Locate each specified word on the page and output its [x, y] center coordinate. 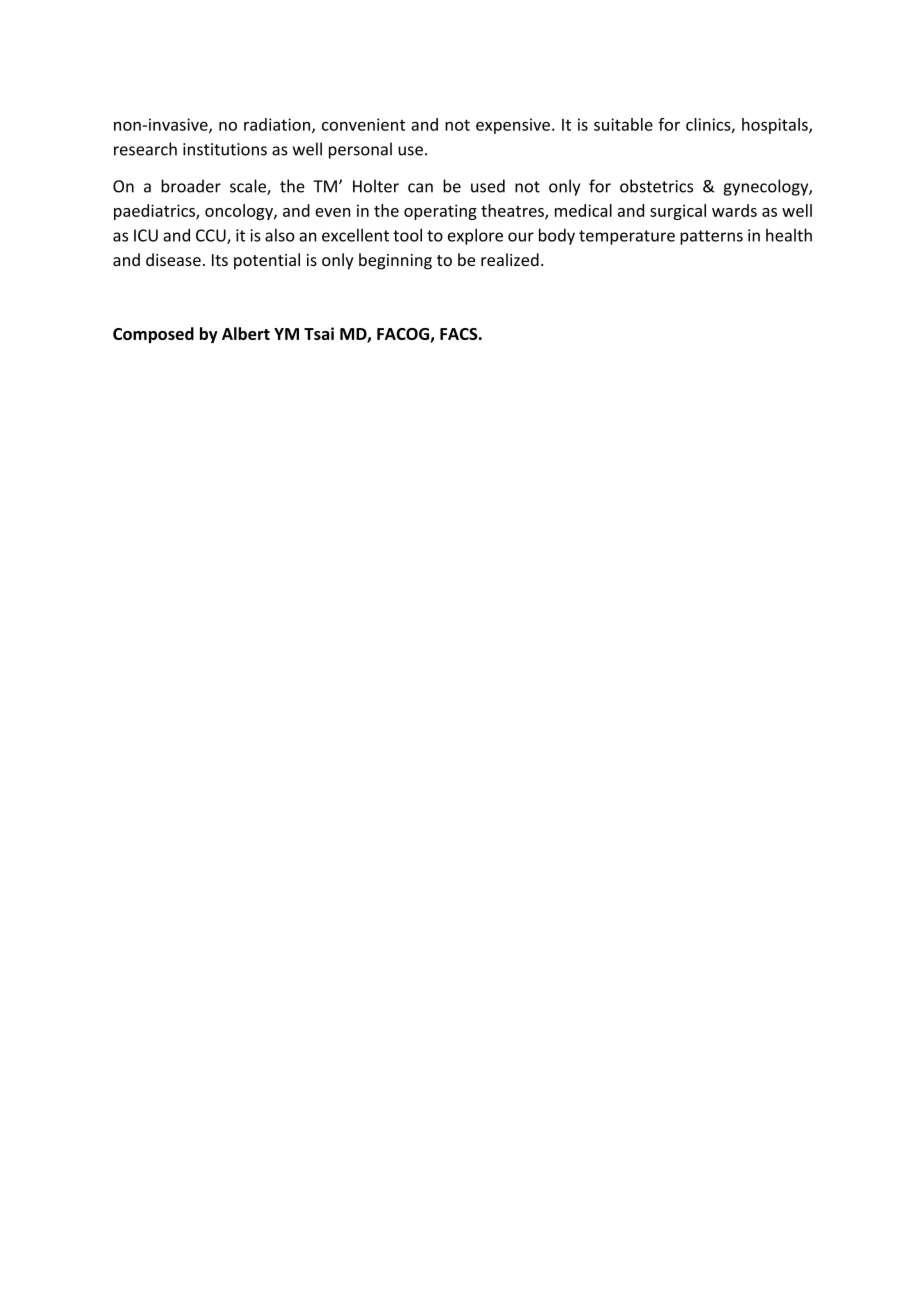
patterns [711, 237]
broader [191, 186]
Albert [246, 333]
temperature [627, 237]
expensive [513, 126]
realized [510, 259]
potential [267, 261]
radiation [278, 125]
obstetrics [656, 186]
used [488, 186]
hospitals [776, 126]
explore [475, 236]
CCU [212, 236]
